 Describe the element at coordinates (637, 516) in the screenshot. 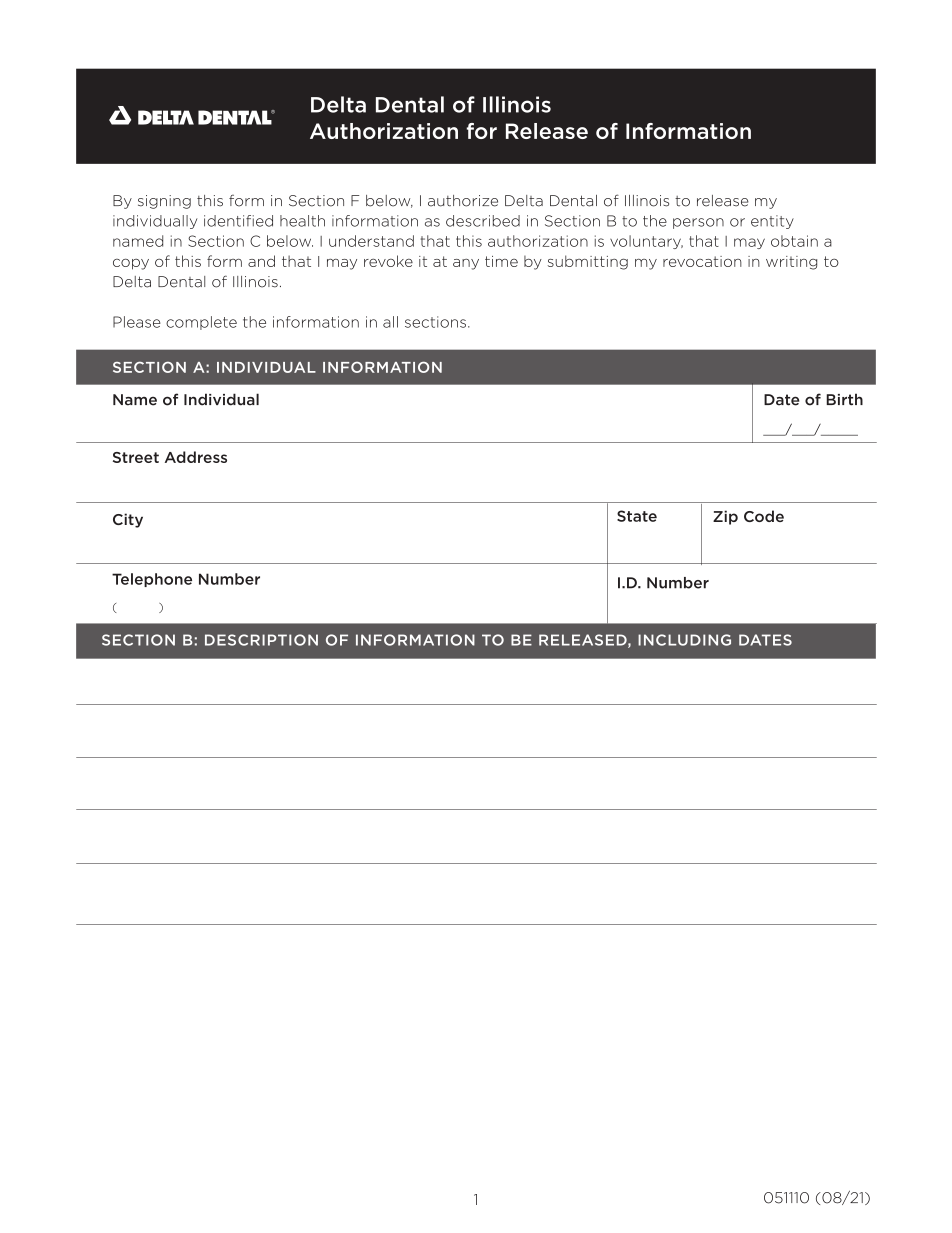

I see `State` at that location.
